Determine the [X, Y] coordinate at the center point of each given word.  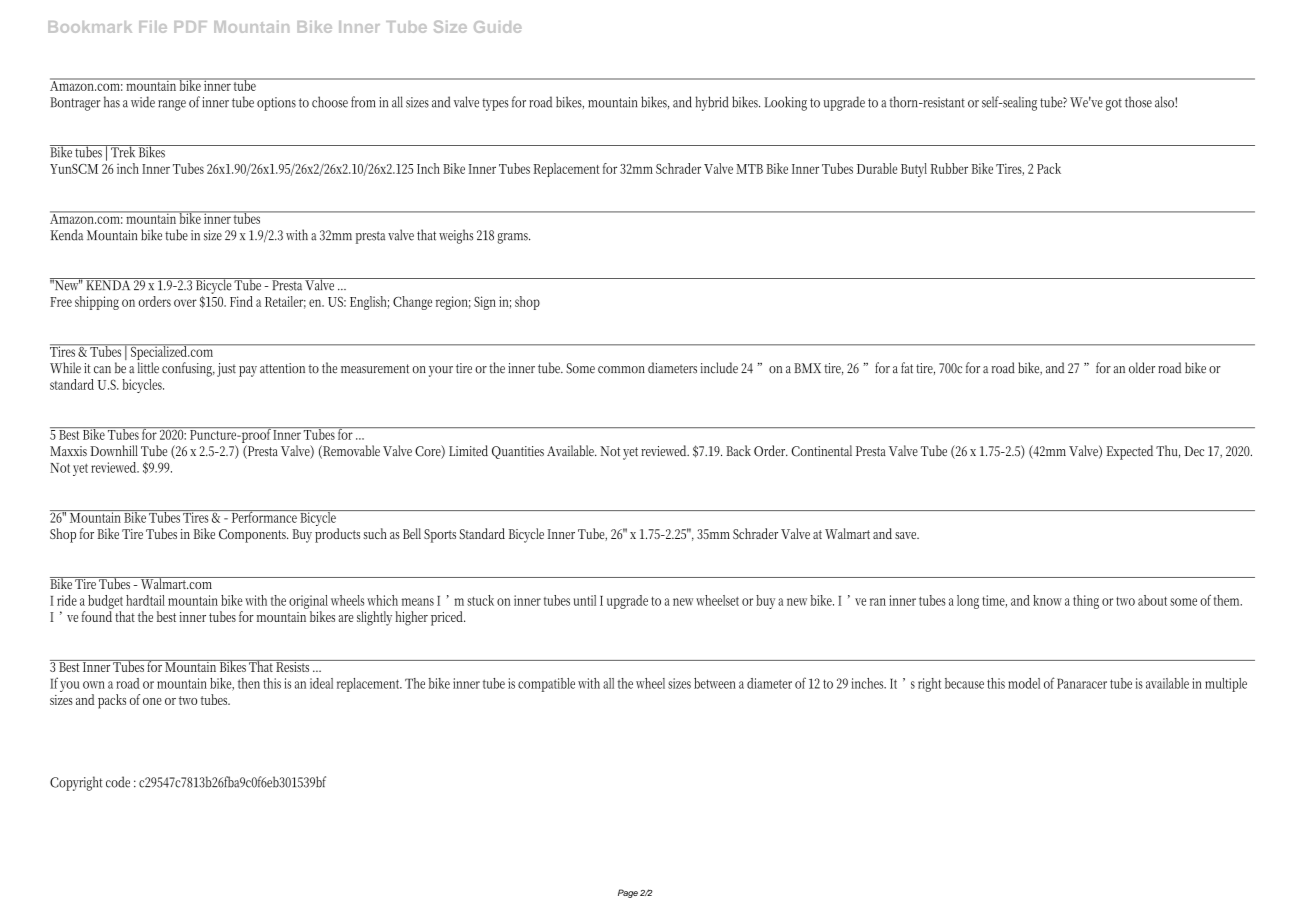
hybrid [711, 103]
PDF [190, 27]
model [1024, 683]
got [1114, 104]
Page [628, 893]
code [118, 782]
